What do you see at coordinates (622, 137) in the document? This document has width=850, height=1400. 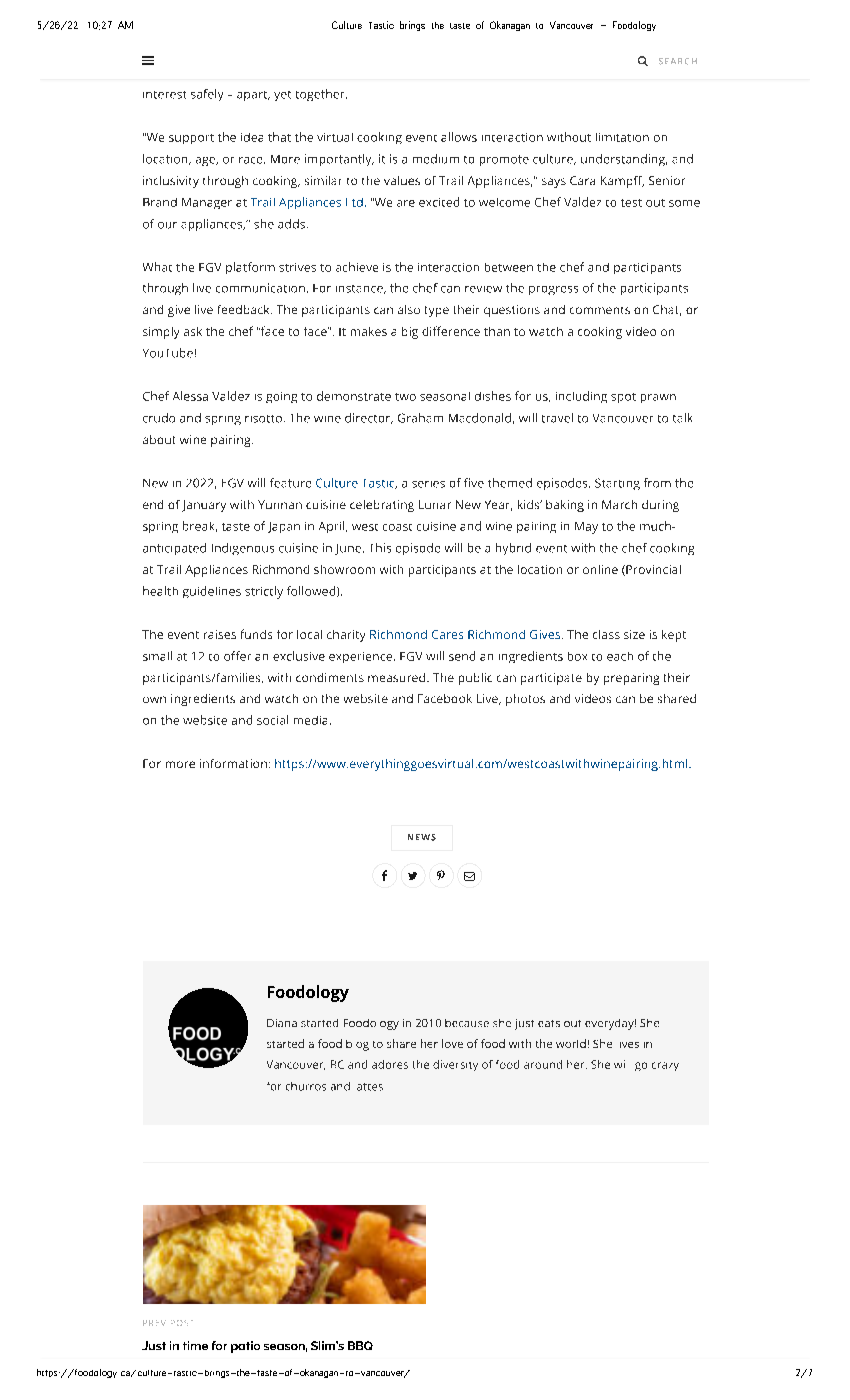 I see `limitation` at bounding box center [622, 137].
